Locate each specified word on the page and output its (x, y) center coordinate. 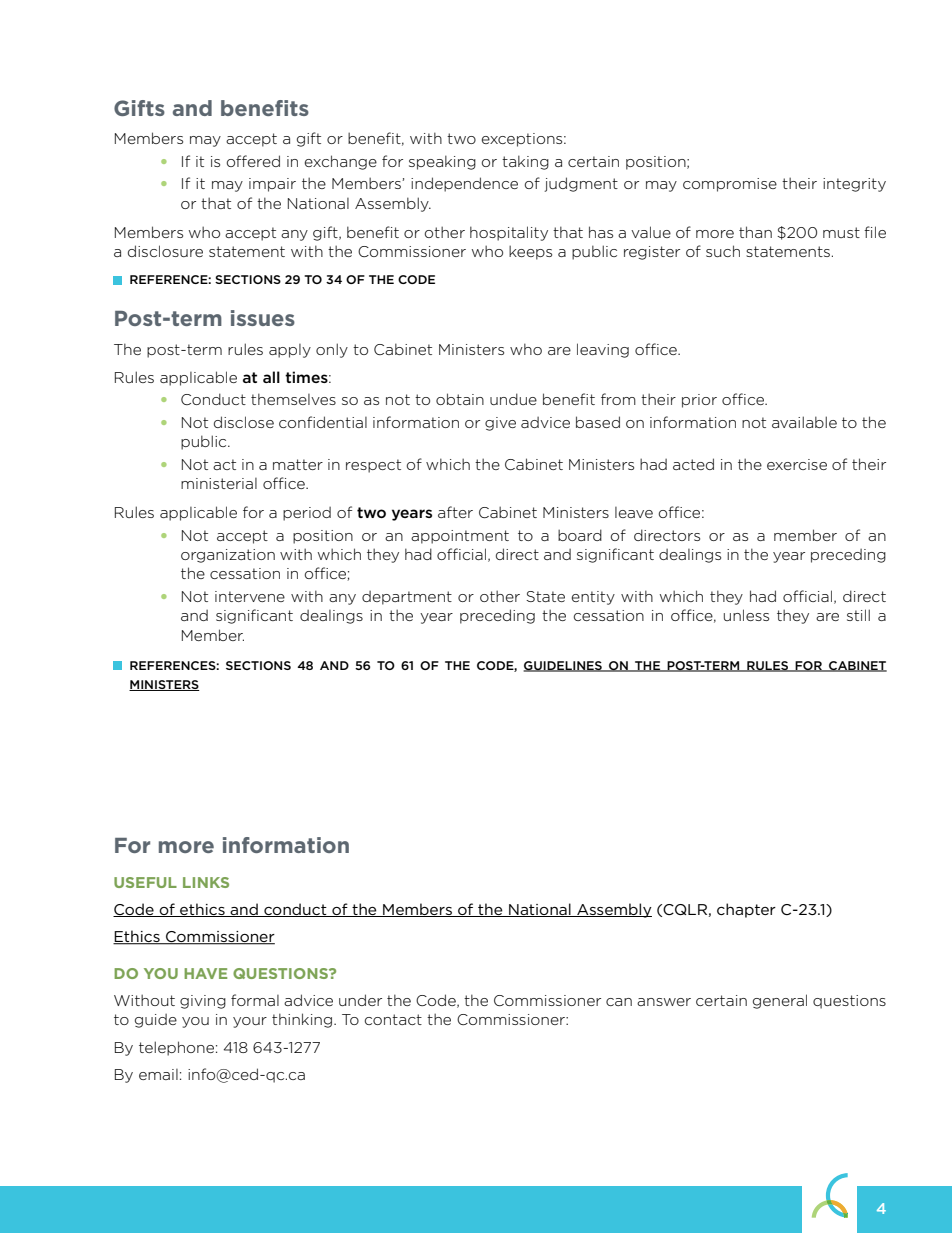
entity (593, 598)
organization (228, 556)
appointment (460, 537)
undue (513, 399)
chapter (746, 910)
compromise (730, 185)
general (780, 1001)
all (271, 377)
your (250, 1022)
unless (746, 615)
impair (272, 185)
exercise (797, 464)
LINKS (206, 882)
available (804, 422)
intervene (250, 596)
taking (525, 162)
